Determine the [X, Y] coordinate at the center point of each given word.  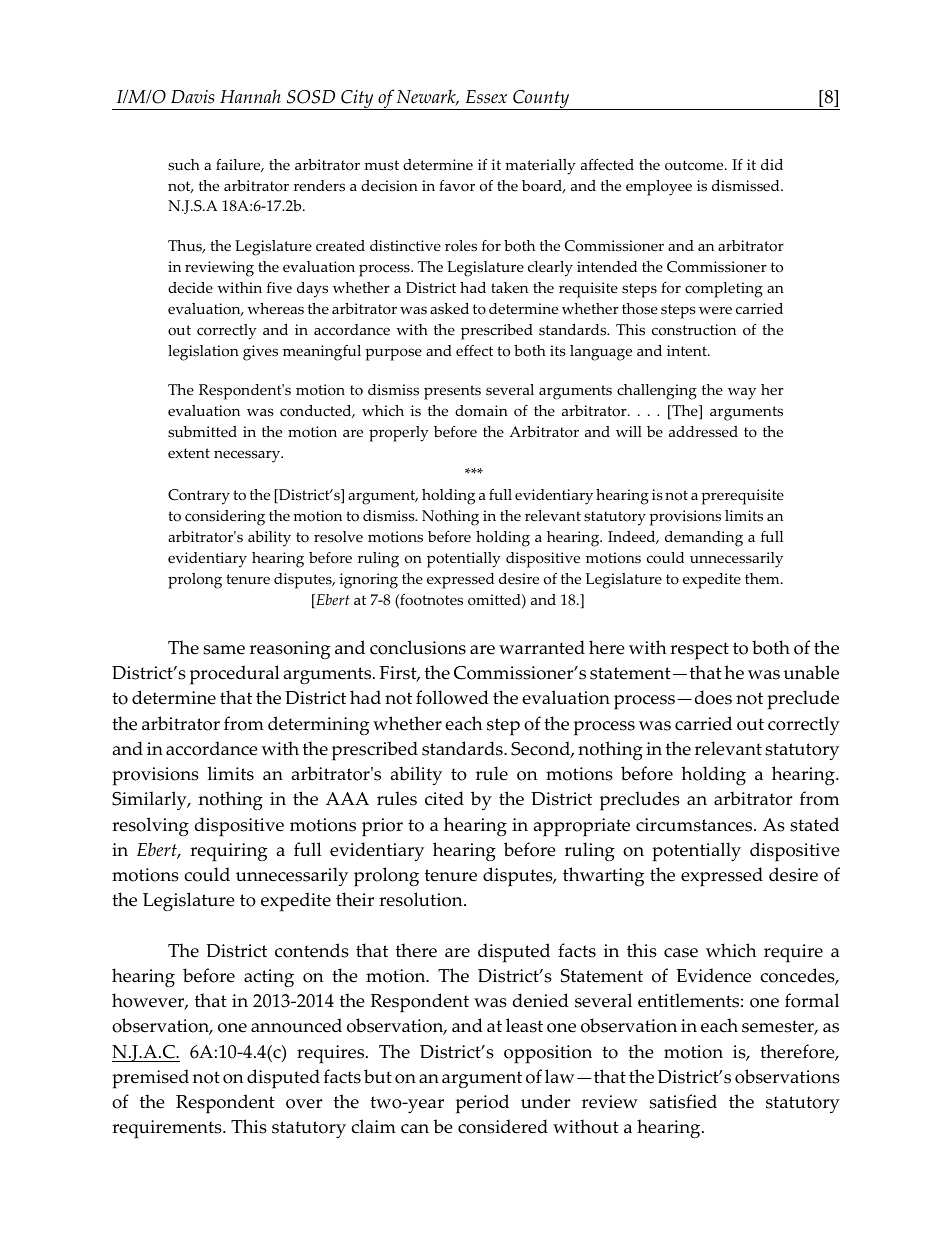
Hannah [250, 96]
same [224, 650]
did [772, 164]
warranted [542, 647]
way [742, 394]
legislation [203, 353]
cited [444, 798]
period [482, 1104]
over [304, 1104]
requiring [228, 852]
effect [474, 351]
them [763, 579]
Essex [486, 97]
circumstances [695, 825]
